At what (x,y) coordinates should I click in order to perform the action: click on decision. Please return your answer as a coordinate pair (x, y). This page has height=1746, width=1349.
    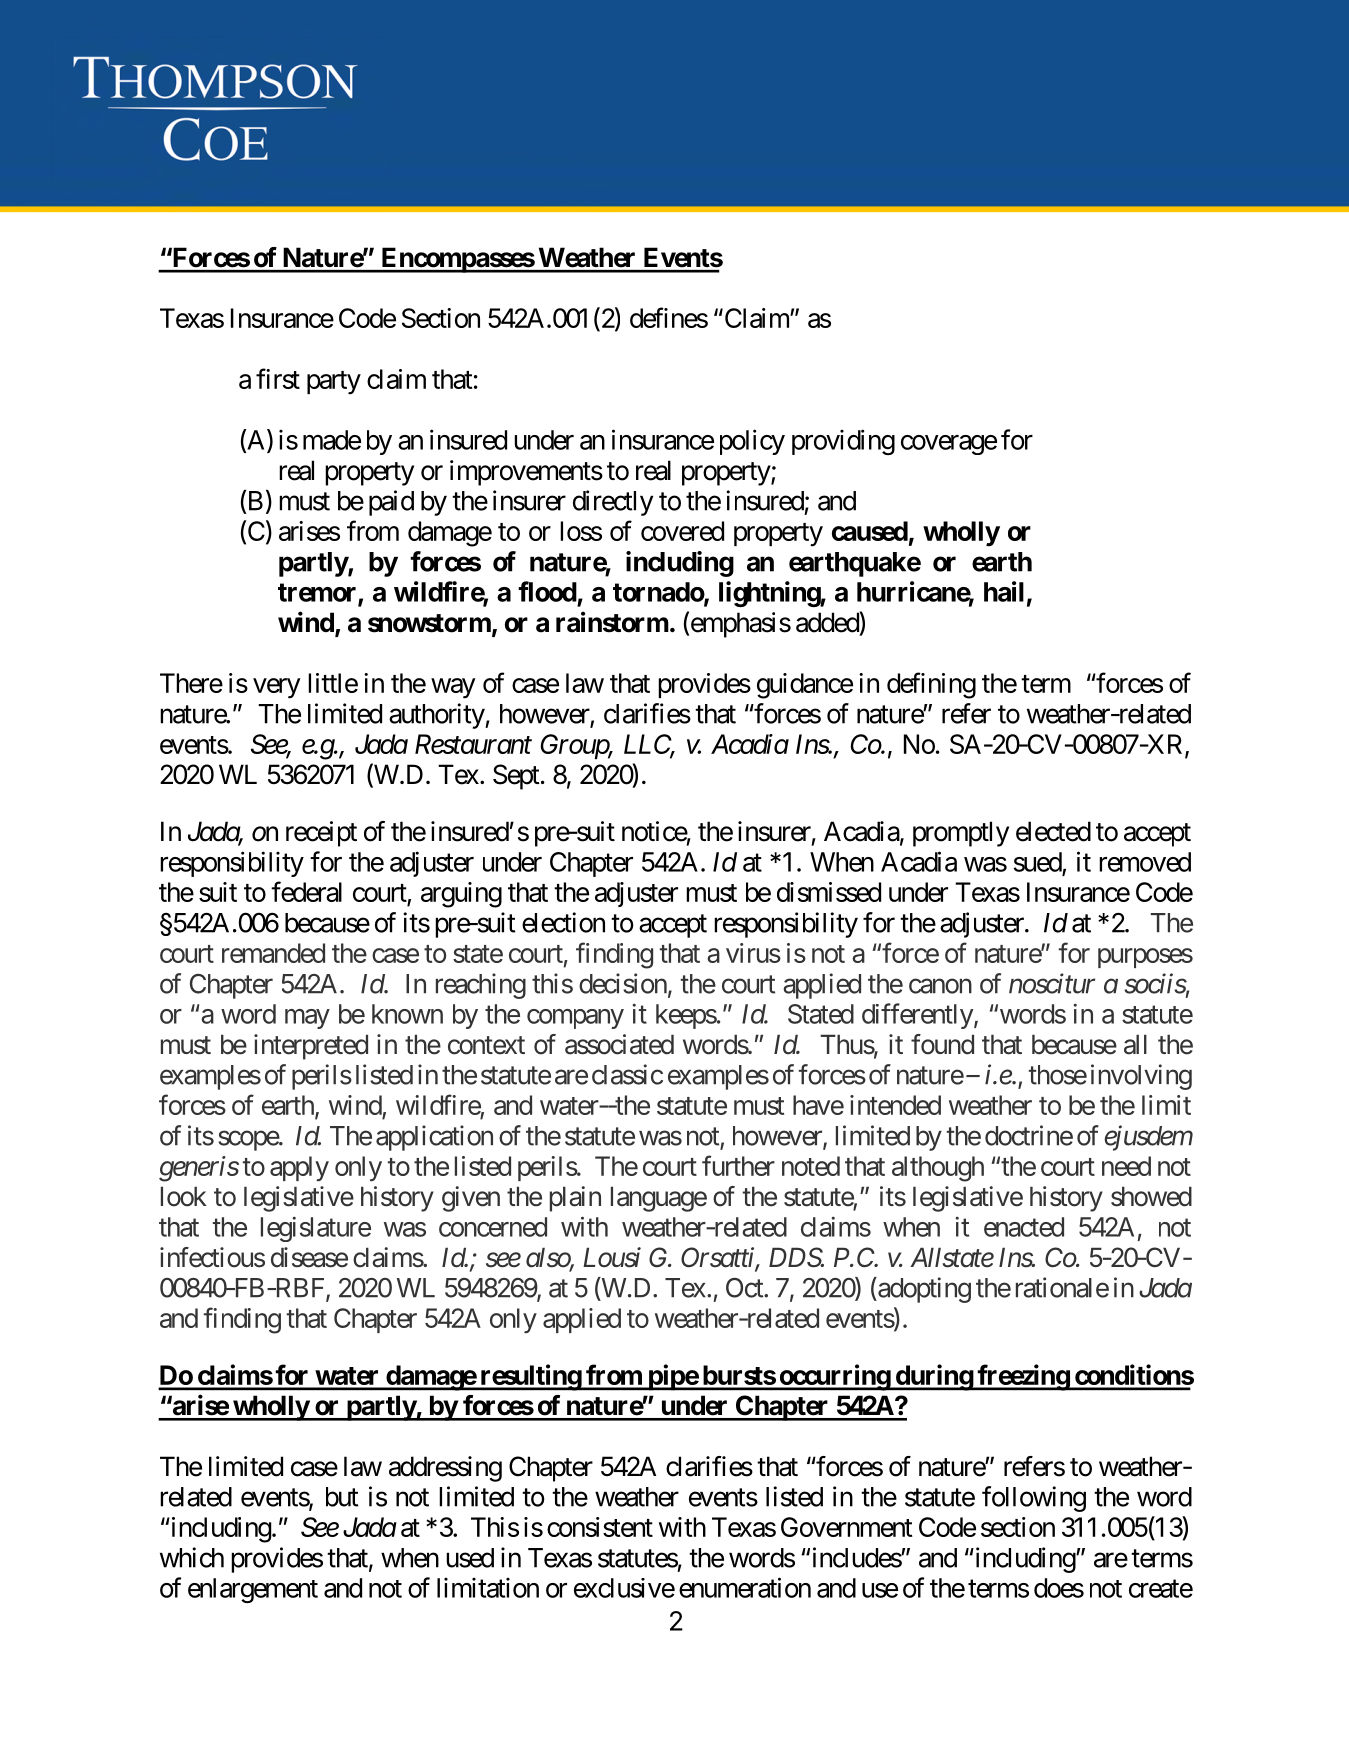
    Looking at the image, I should click on (623, 983).
